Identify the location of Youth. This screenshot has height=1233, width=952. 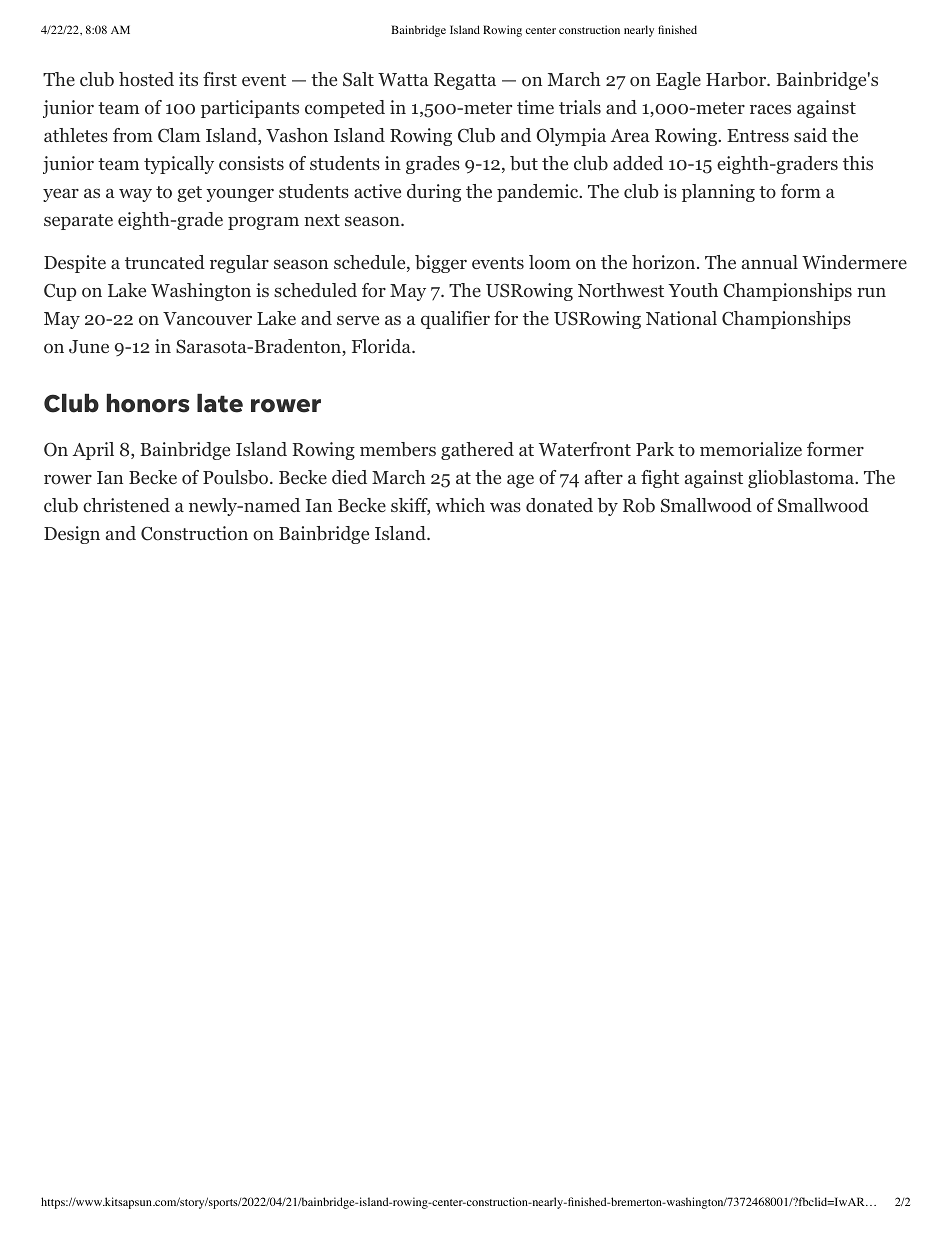
(693, 290).
